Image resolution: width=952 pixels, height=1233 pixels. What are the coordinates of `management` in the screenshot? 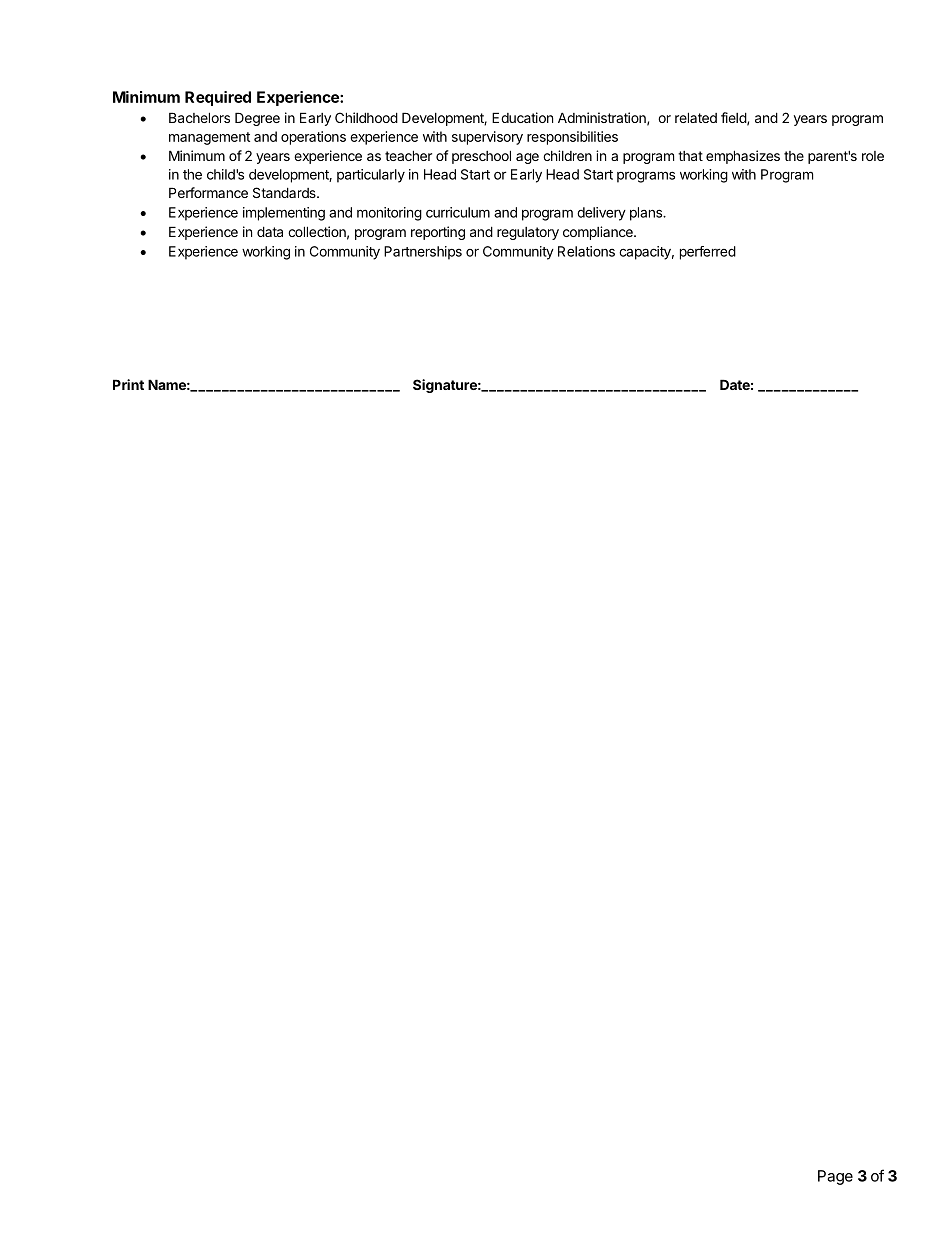 It's located at (209, 138).
